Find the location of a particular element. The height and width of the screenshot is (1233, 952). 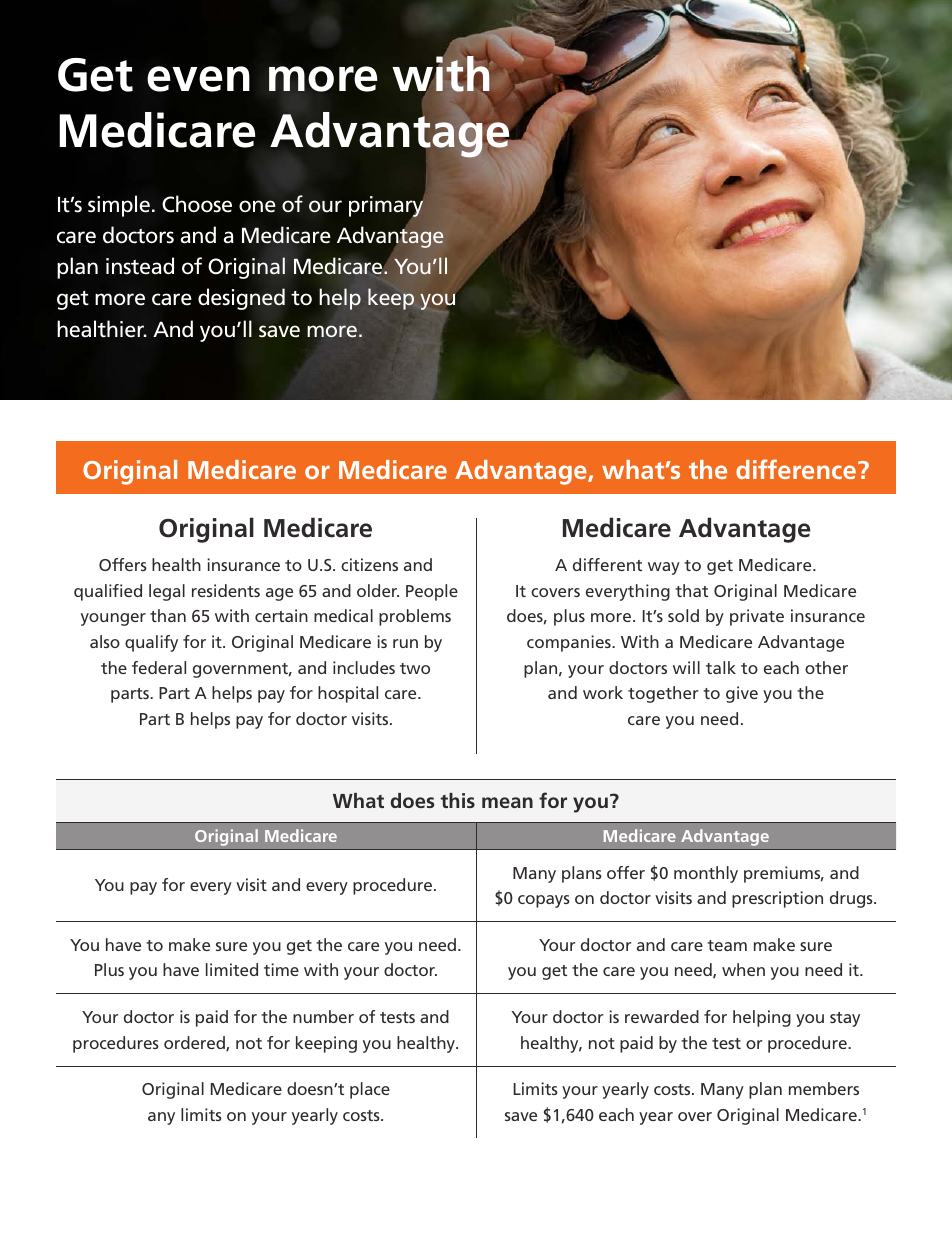

legal is located at coordinates (167, 592).
